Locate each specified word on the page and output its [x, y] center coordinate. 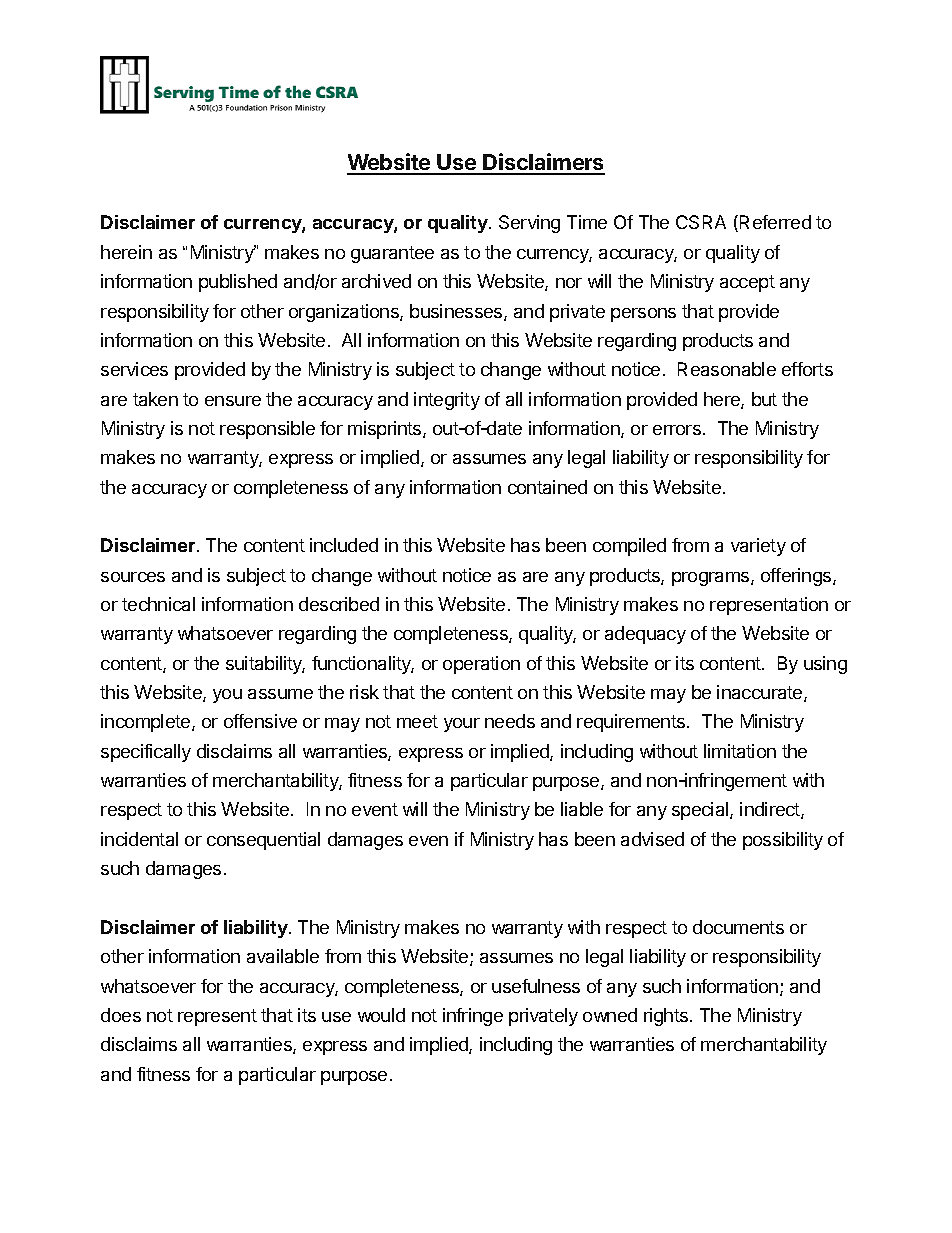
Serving [529, 224]
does [121, 1015]
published [238, 283]
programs [712, 579]
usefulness [536, 986]
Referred [775, 222]
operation [481, 665]
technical [158, 604]
